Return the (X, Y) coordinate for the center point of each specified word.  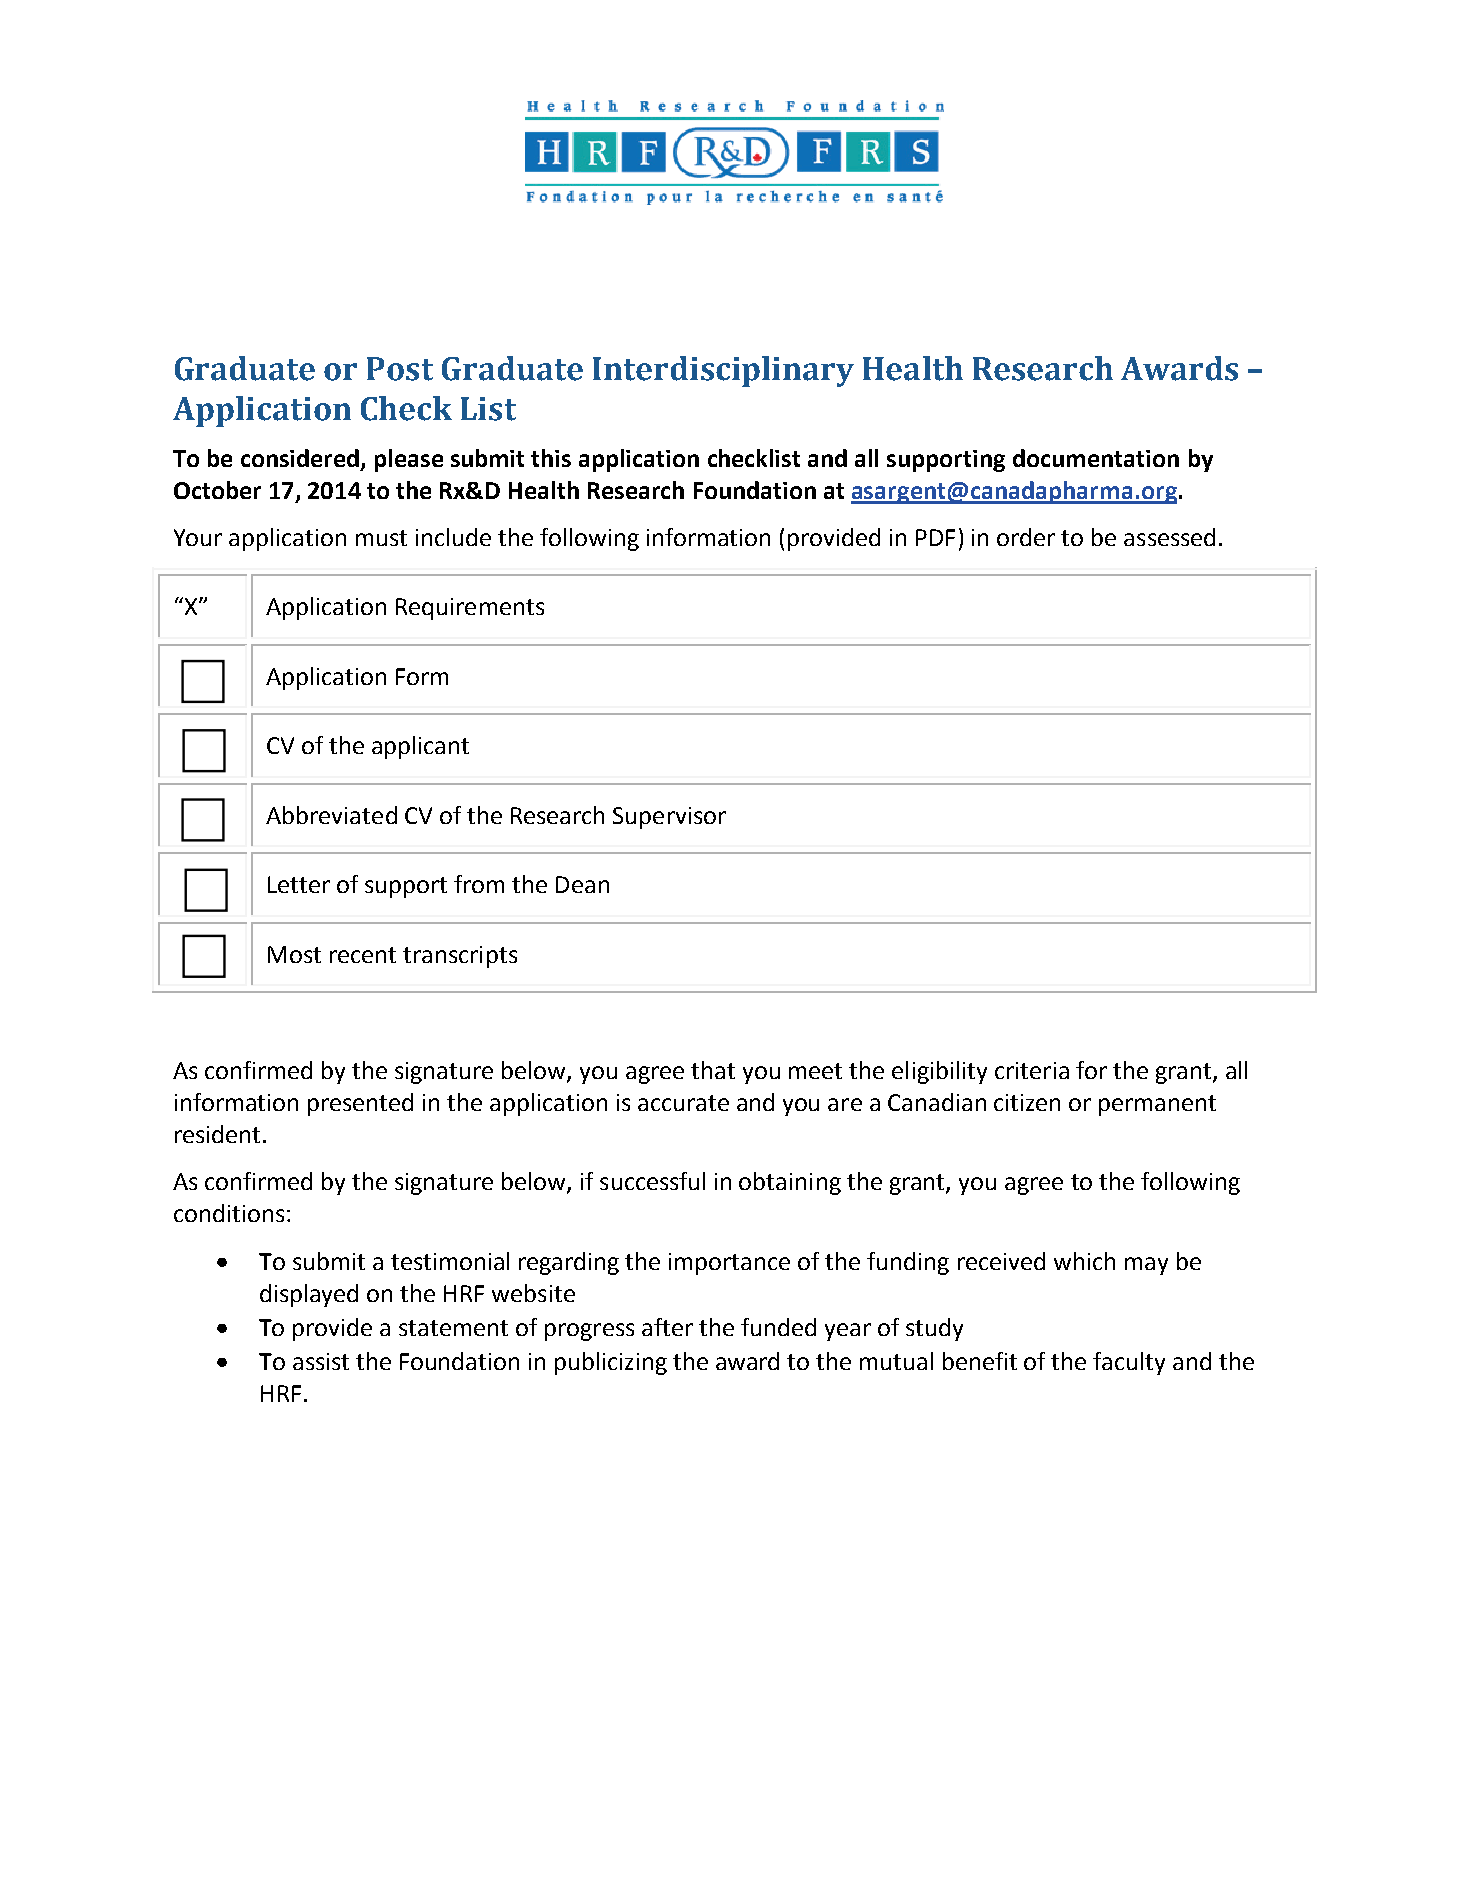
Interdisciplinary (723, 371)
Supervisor (669, 818)
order (1026, 537)
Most (294, 954)
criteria (1032, 1070)
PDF (935, 537)
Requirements (470, 609)
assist (321, 1361)
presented (360, 1104)
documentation (1096, 458)
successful (652, 1181)
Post (400, 369)
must (381, 538)
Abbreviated (331, 815)
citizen (1027, 1102)
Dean (582, 884)
